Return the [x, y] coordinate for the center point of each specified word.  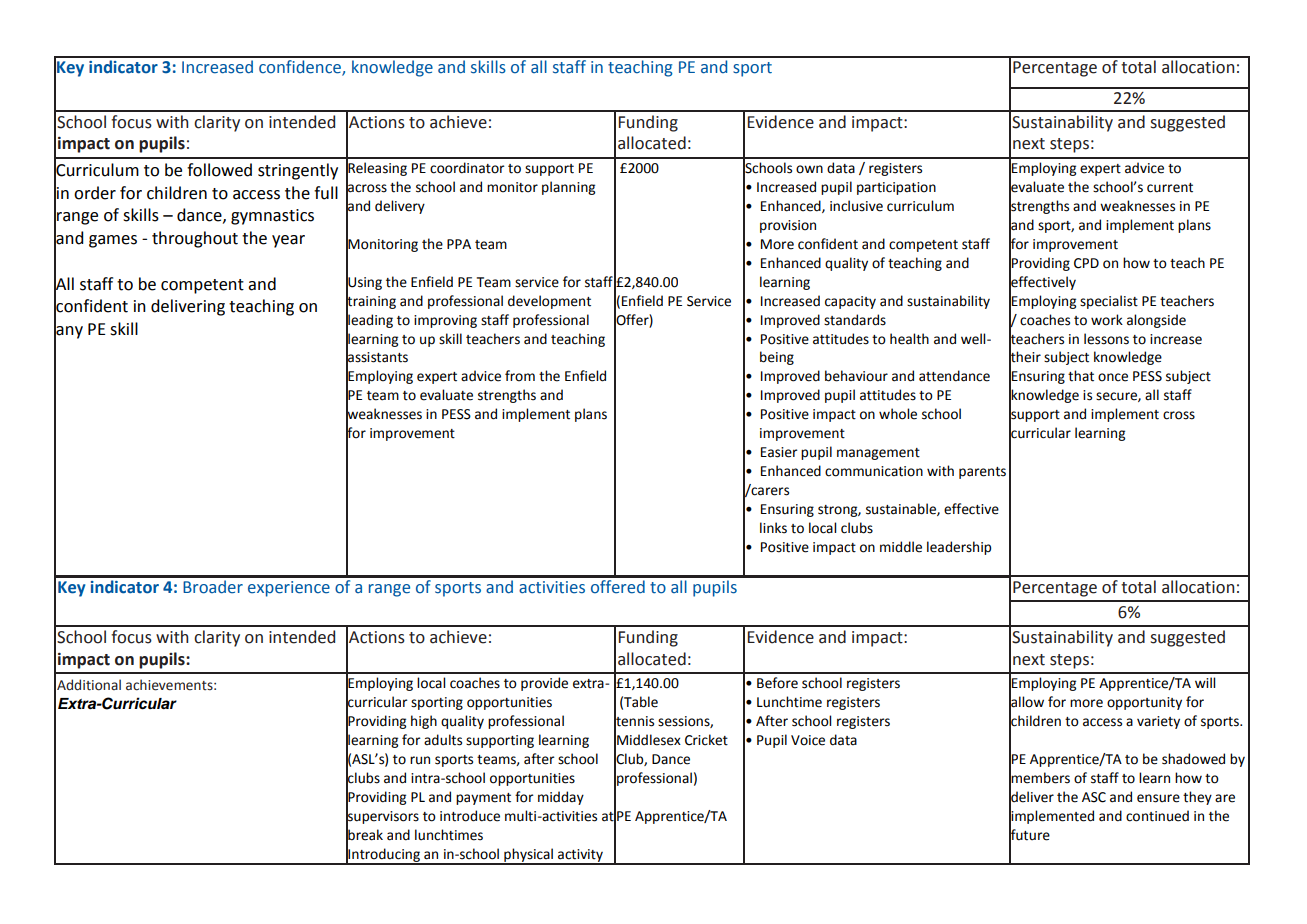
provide [544, 684]
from [520, 376]
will [1205, 682]
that [1081, 376]
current [1170, 188]
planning [568, 188]
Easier [779, 452]
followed [219, 170]
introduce [470, 816]
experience [289, 589]
